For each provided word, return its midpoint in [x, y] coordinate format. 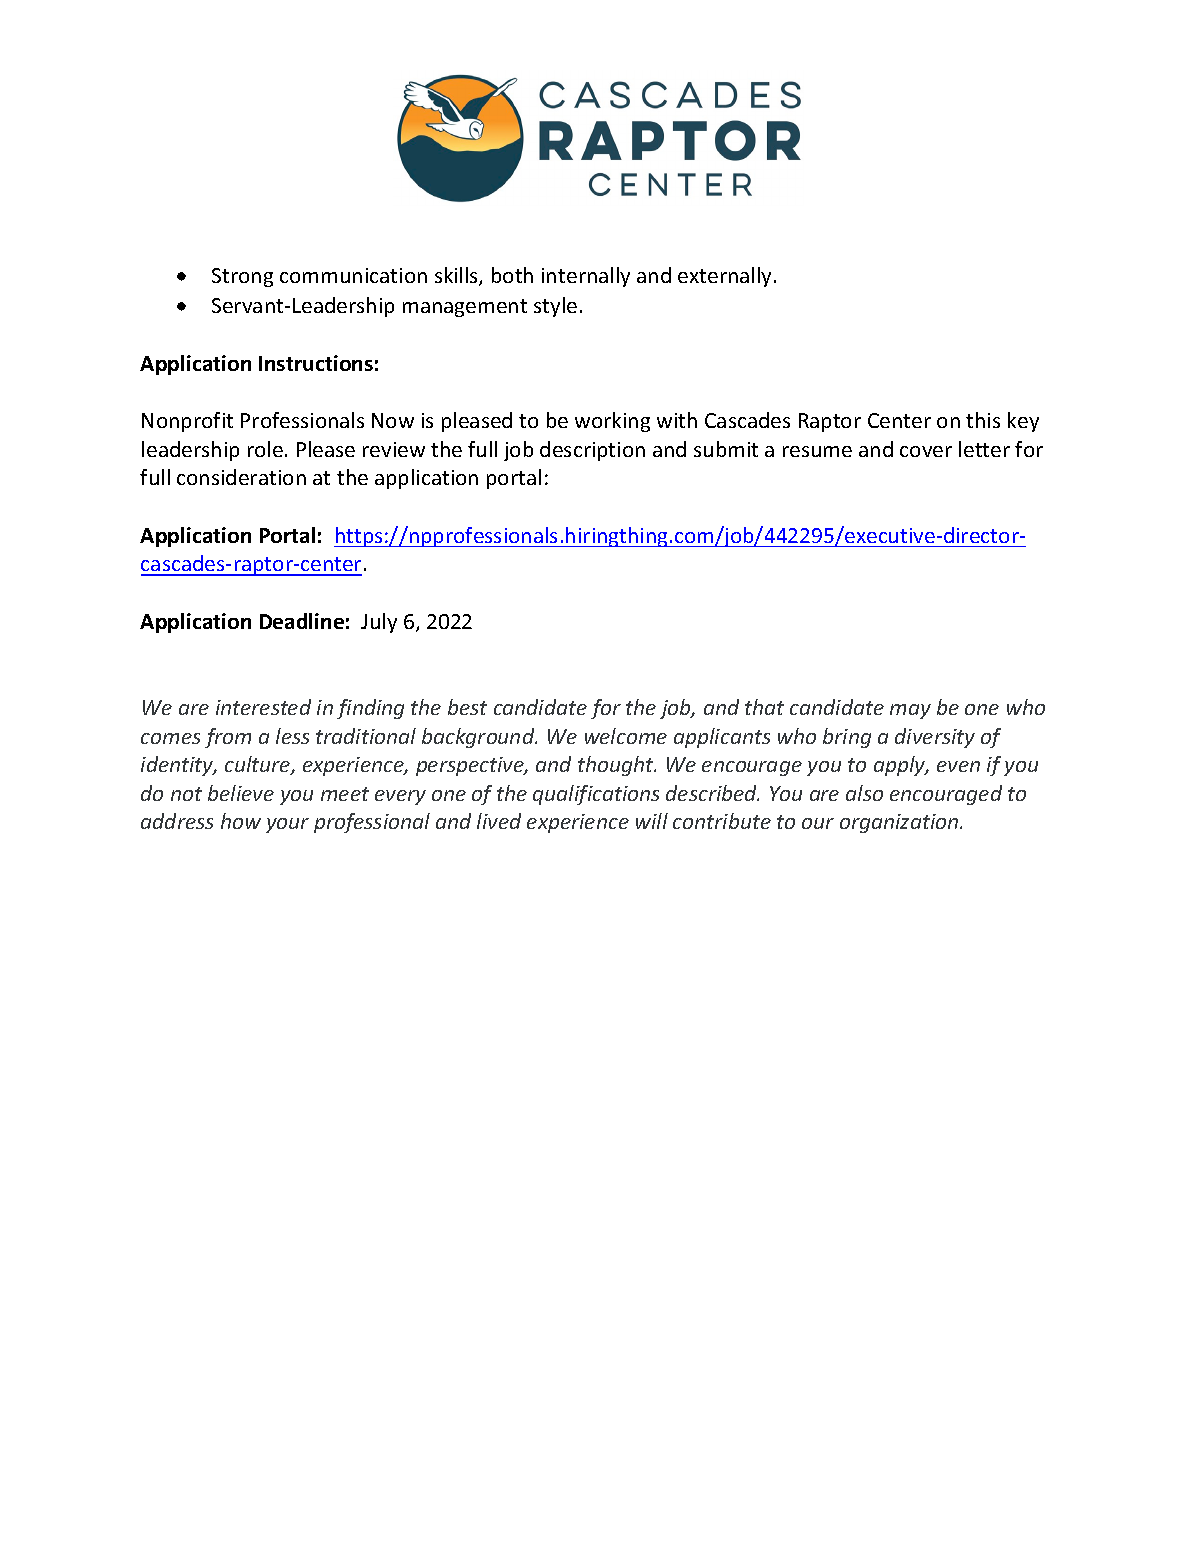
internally [586, 277]
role [265, 449]
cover [926, 451]
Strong [242, 277]
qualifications [596, 795]
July [379, 623]
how [241, 821]
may [910, 711]
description [592, 451]
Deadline [302, 621]
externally [724, 277]
